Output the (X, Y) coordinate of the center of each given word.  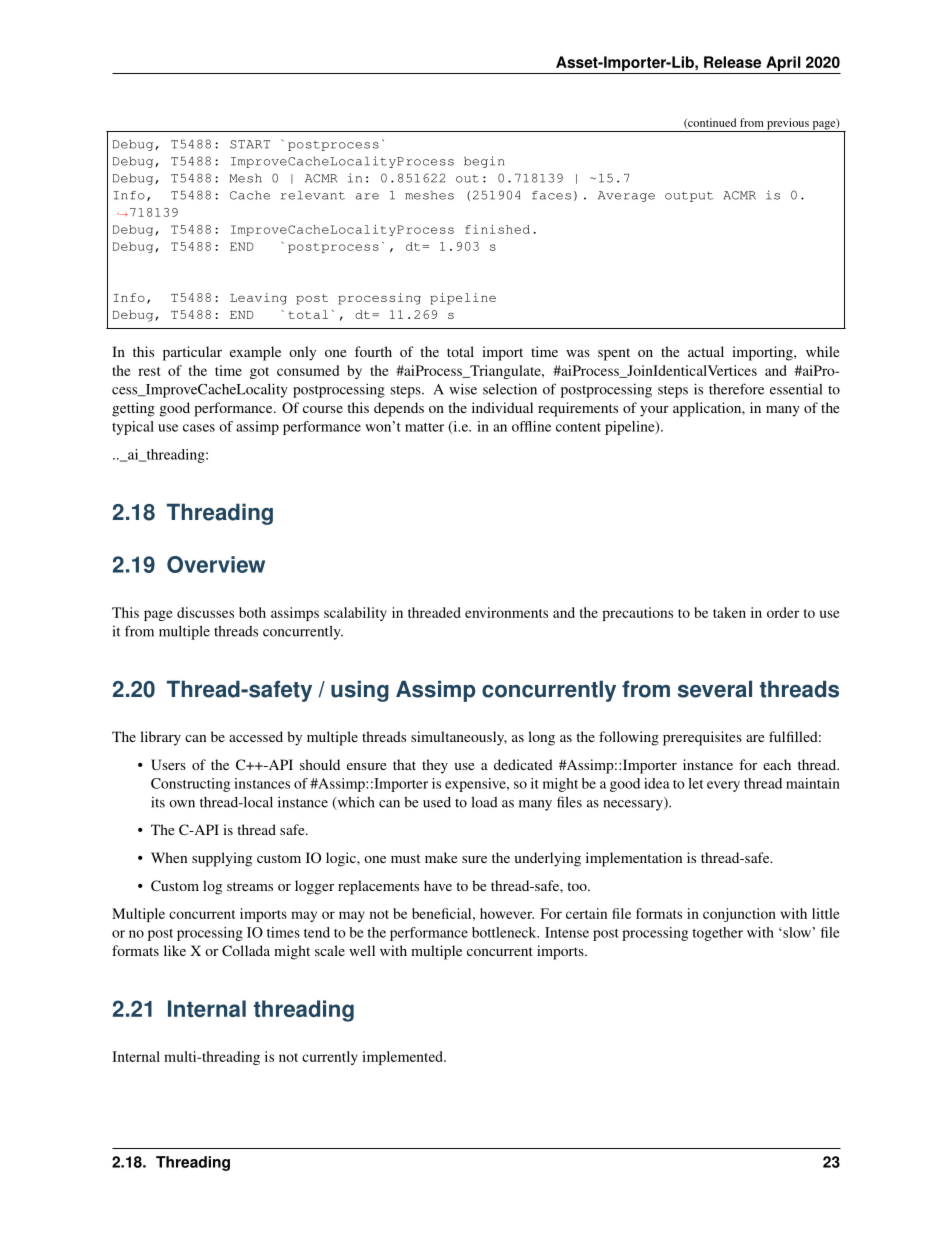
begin (484, 162)
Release (732, 62)
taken (729, 612)
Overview (216, 564)
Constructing (190, 785)
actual (706, 351)
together (717, 934)
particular (192, 353)
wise (463, 389)
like (175, 950)
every (723, 786)
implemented (403, 1058)
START (250, 144)
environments (506, 612)
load (484, 802)
